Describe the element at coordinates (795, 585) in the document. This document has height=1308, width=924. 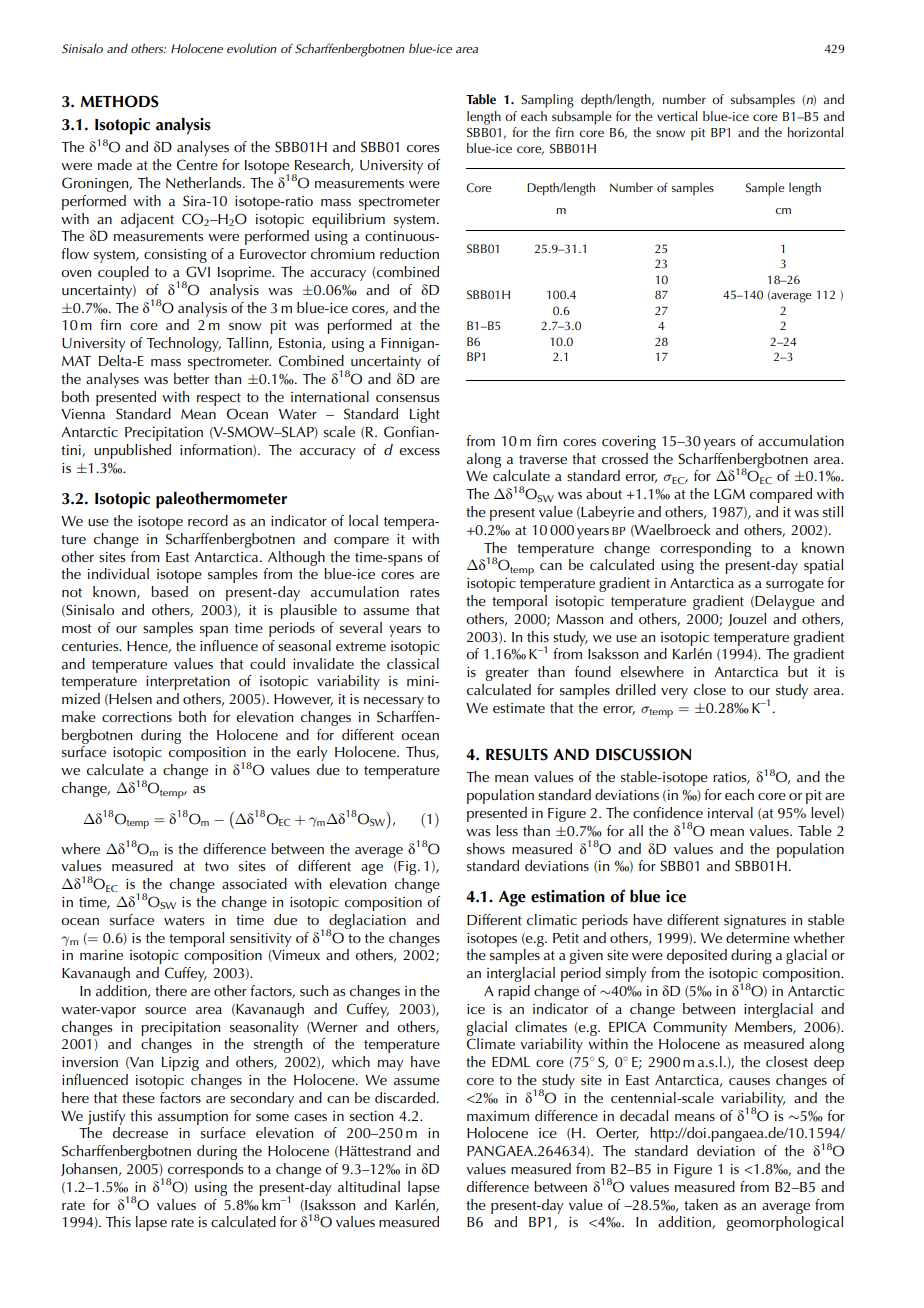
I see `surrogate` at that location.
